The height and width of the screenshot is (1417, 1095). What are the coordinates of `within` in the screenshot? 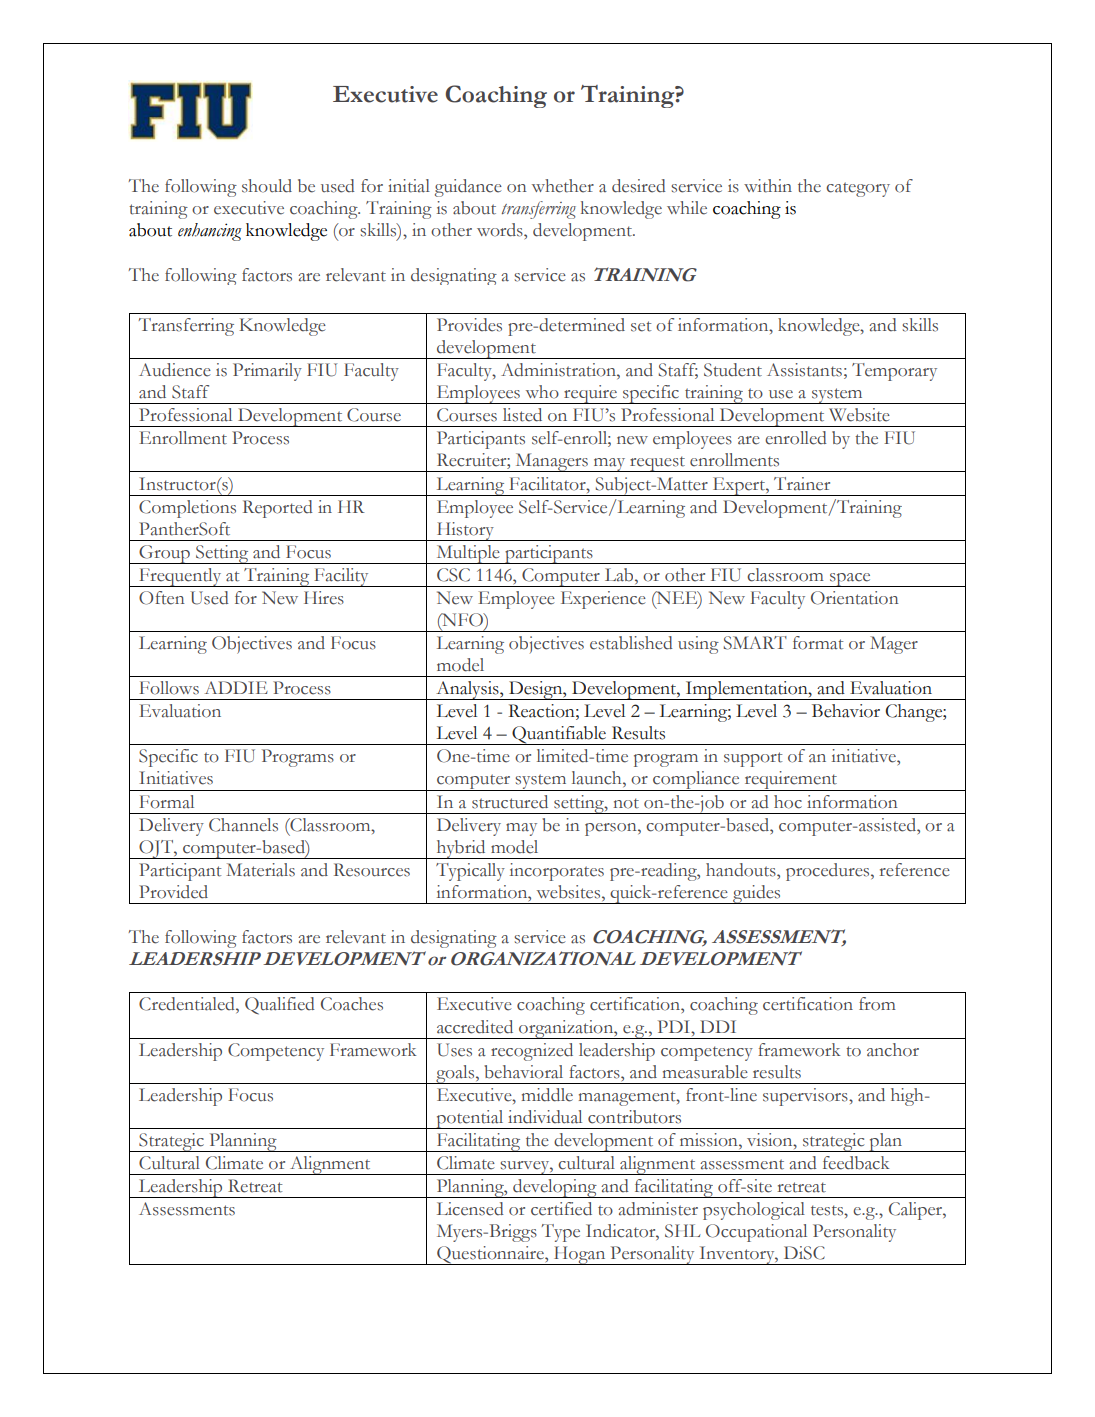 It's located at (768, 186).
